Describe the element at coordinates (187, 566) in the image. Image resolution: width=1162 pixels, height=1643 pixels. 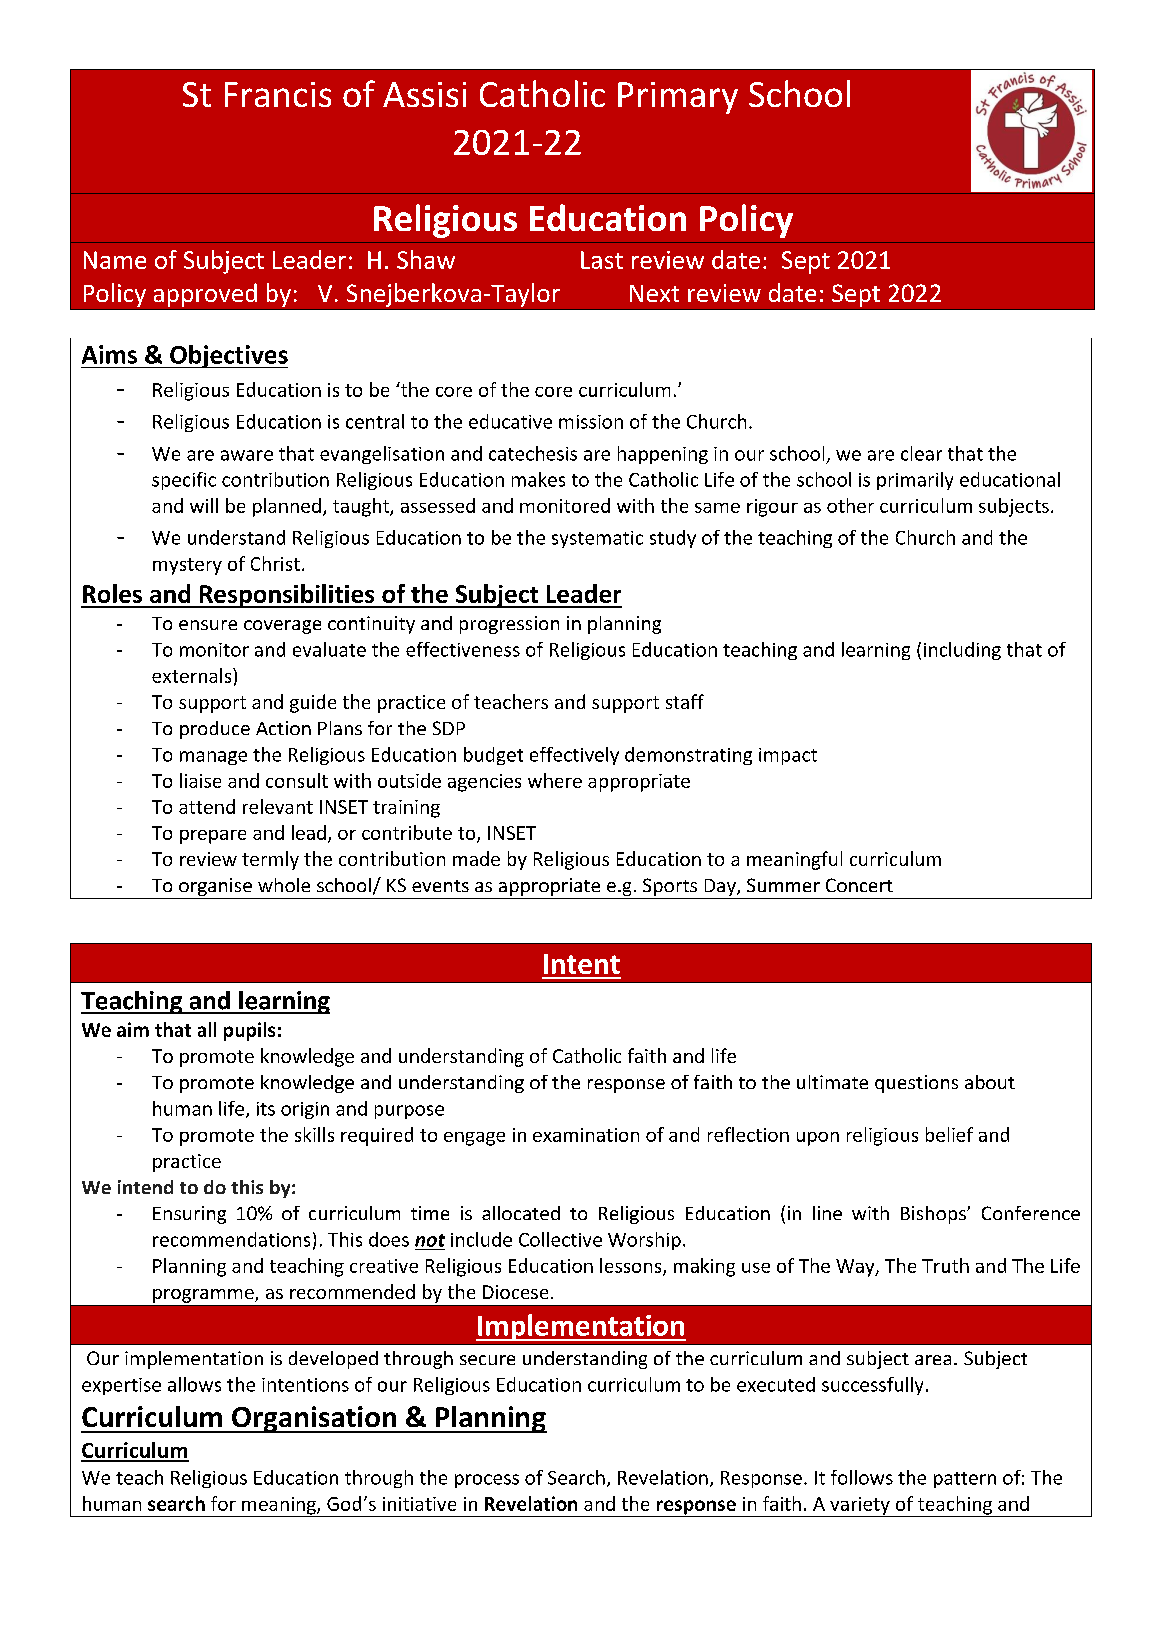
I see `mystery` at that location.
